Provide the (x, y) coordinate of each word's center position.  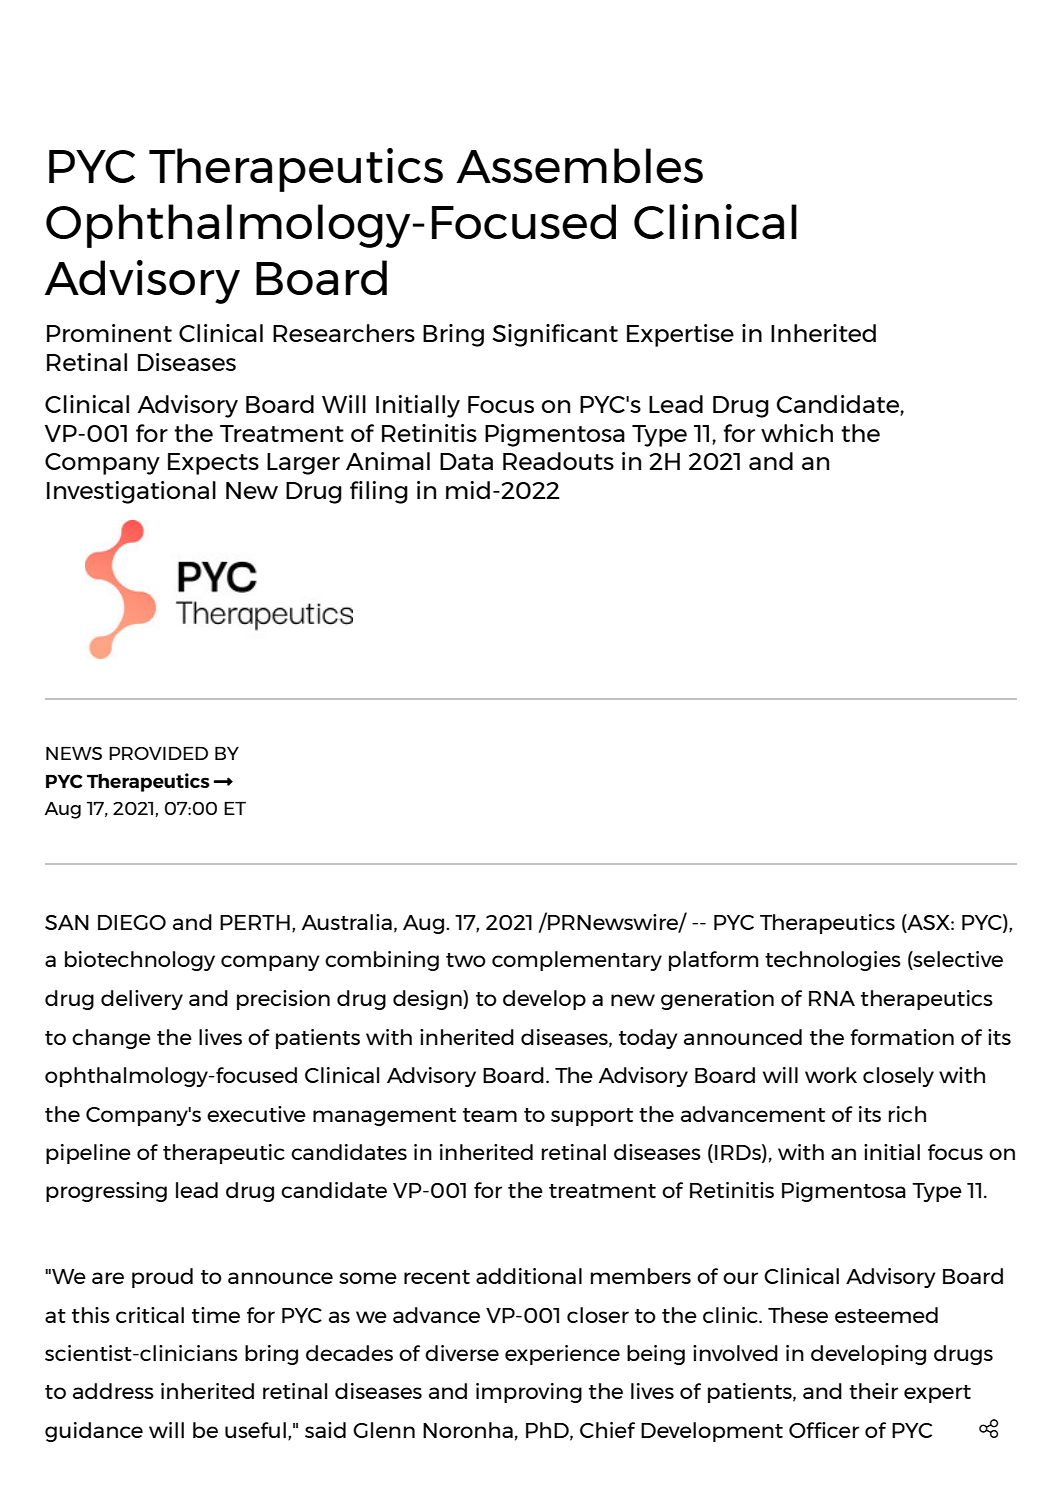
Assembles (580, 165)
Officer (824, 1430)
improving (529, 1393)
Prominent (109, 333)
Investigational (131, 492)
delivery (142, 1000)
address (113, 1391)
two (466, 960)
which (797, 433)
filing (379, 492)
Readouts (558, 461)
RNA (832, 998)
